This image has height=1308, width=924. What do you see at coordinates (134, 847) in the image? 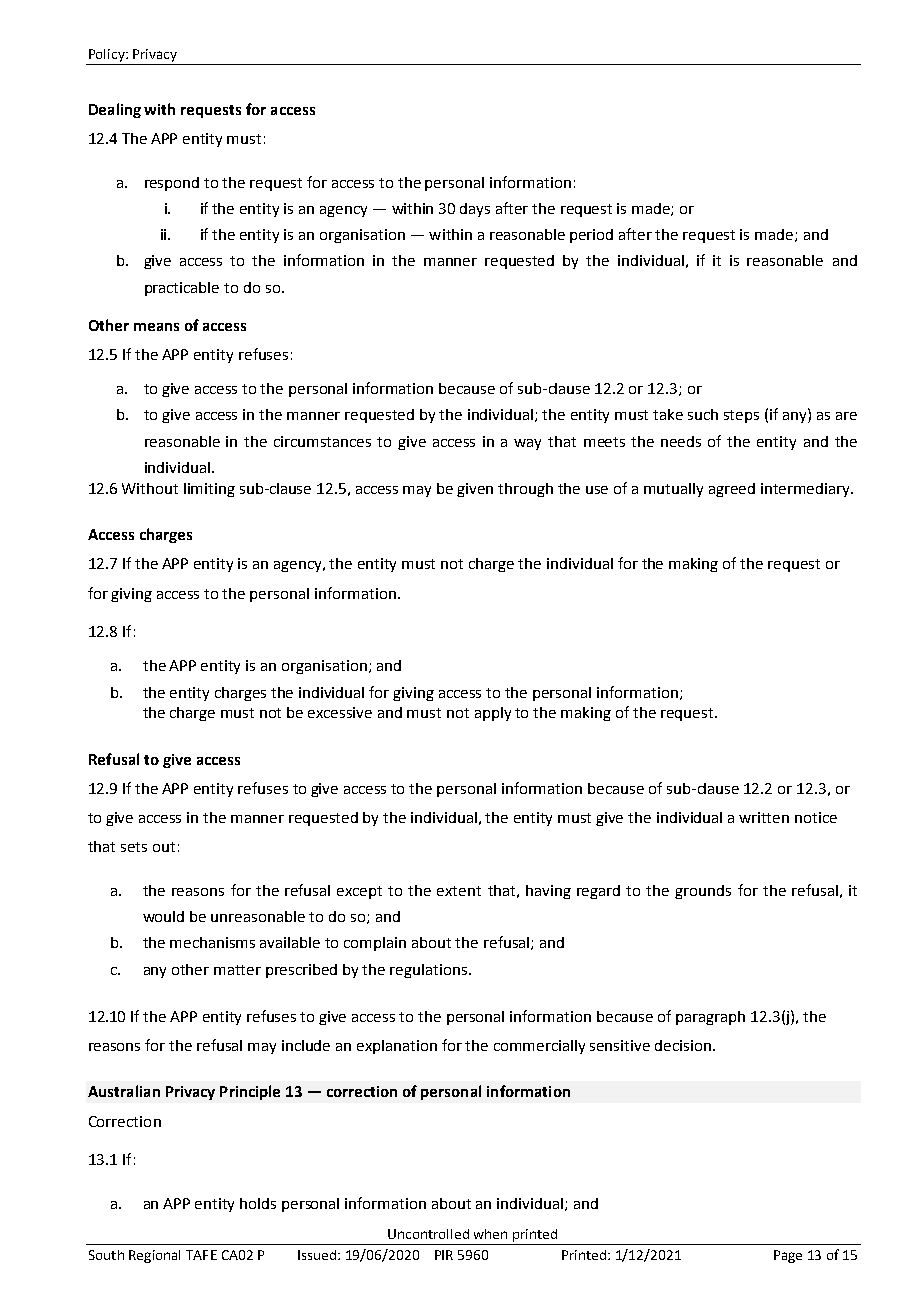
I see `sets` at bounding box center [134, 847].
